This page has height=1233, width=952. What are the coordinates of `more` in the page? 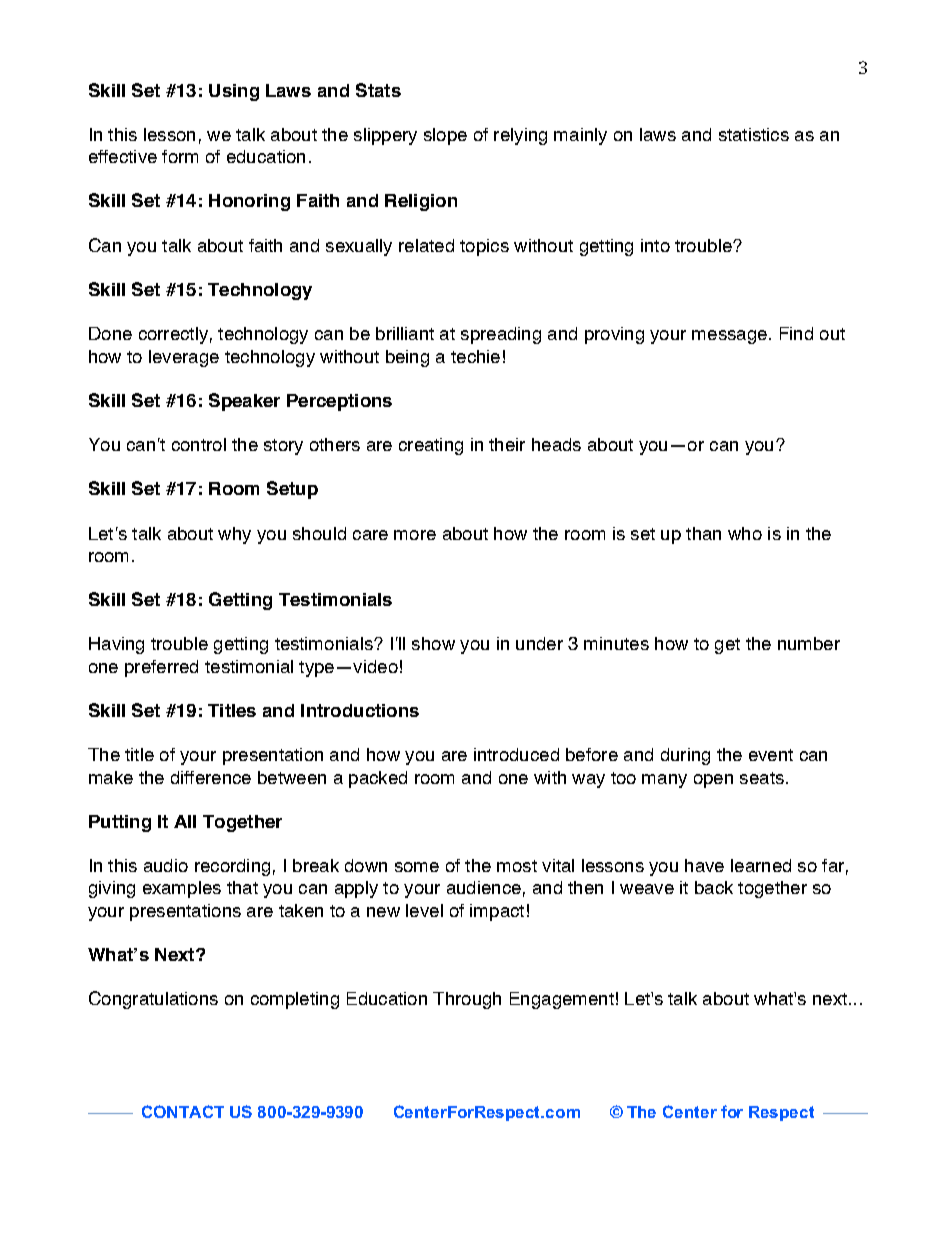 It's located at (415, 535).
